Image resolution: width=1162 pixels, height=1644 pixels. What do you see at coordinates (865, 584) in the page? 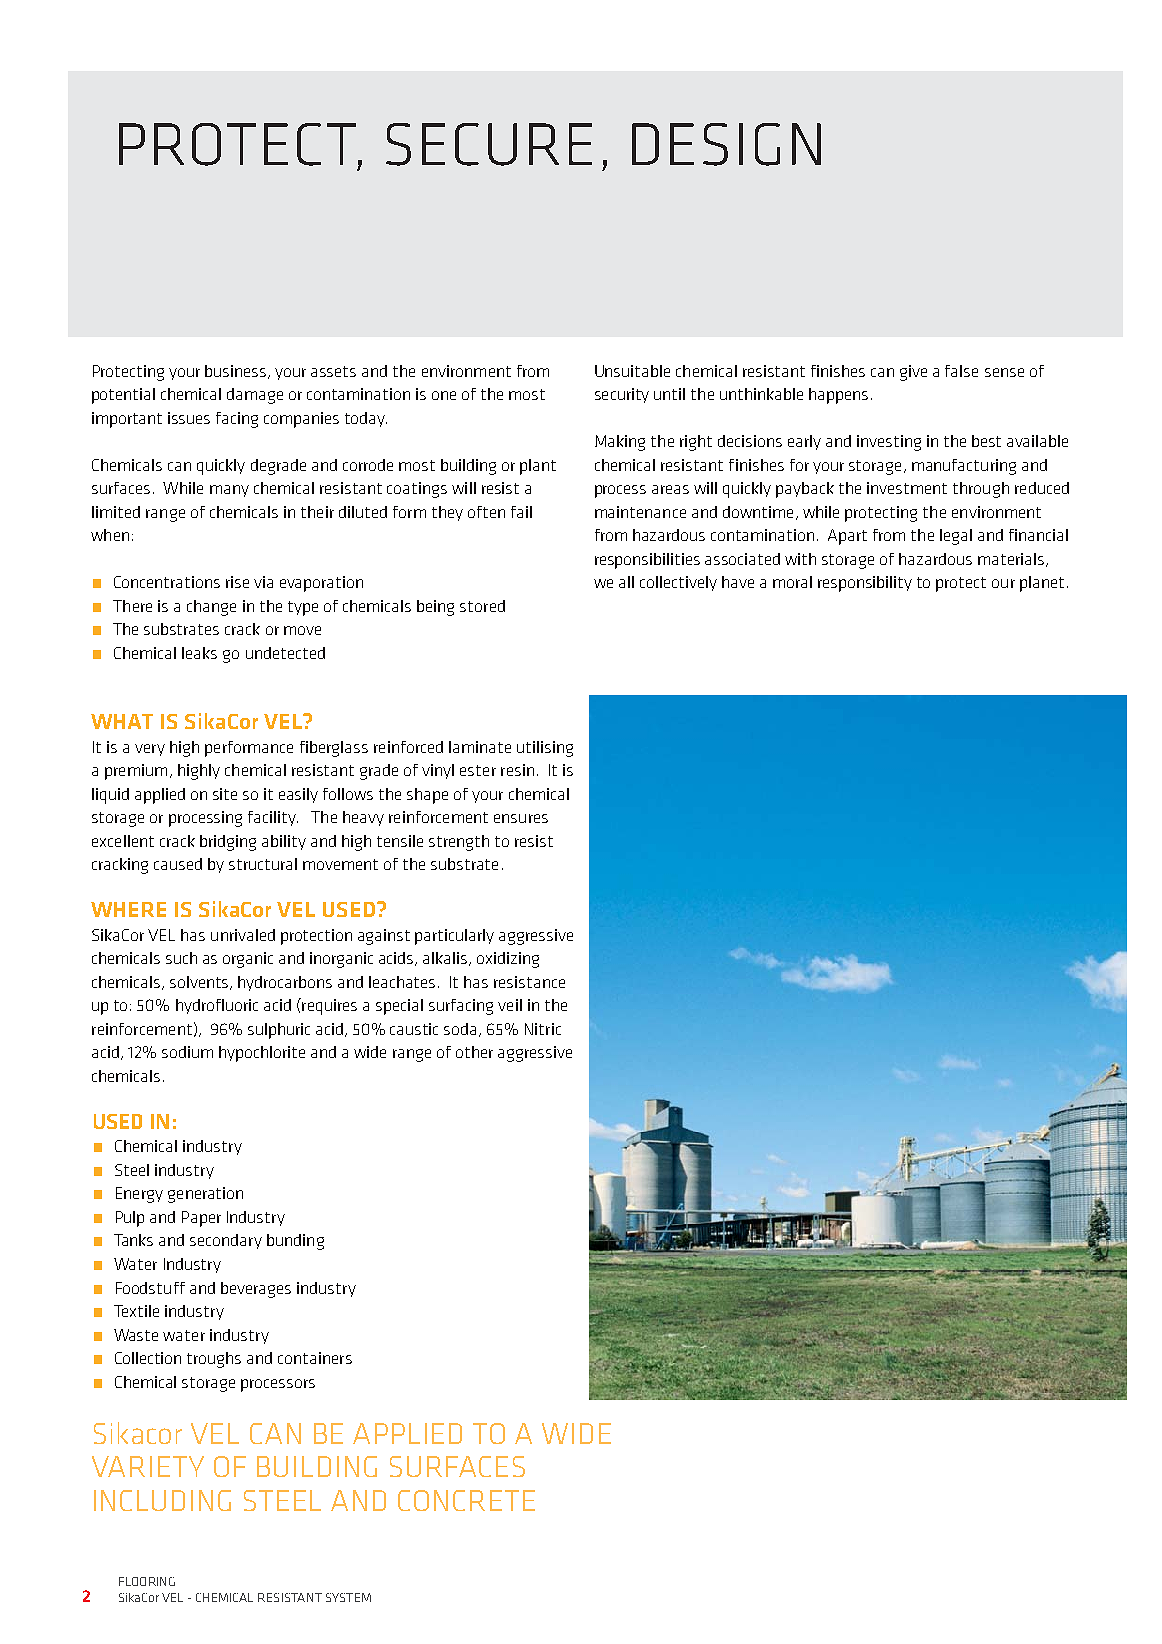
I see `responsibility` at bounding box center [865, 584].
